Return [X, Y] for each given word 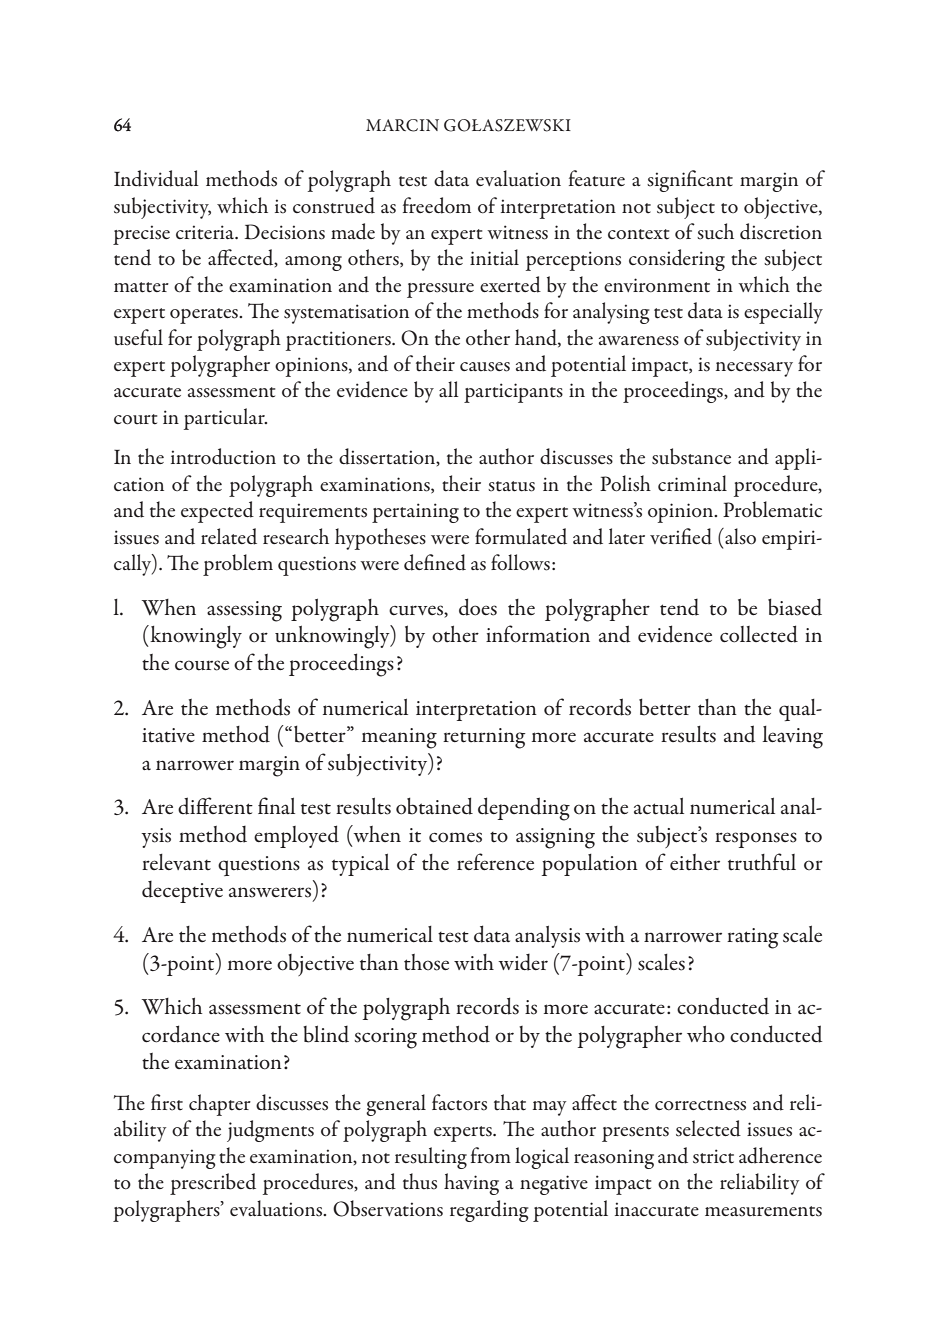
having [471, 1184]
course [202, 665]
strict [713, 1156]
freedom [437, 205]
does [478, 607]
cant [715, 181]
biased [795, 607]
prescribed [213, 1184]
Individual [156, 178]
